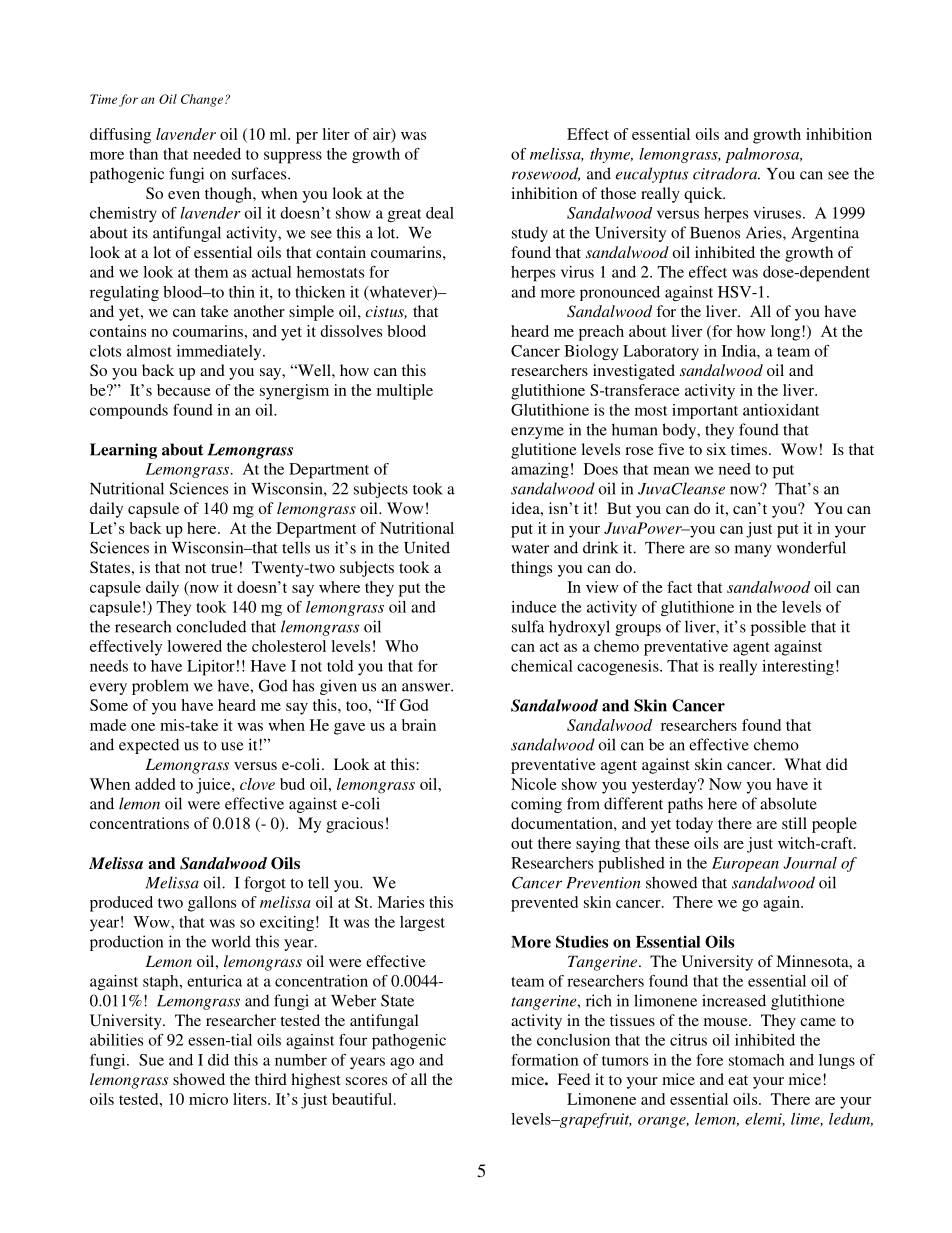 The image size is (952, 1233). Describe the element at coordinates (778, 628) in the document. I see `possible` at that location.
